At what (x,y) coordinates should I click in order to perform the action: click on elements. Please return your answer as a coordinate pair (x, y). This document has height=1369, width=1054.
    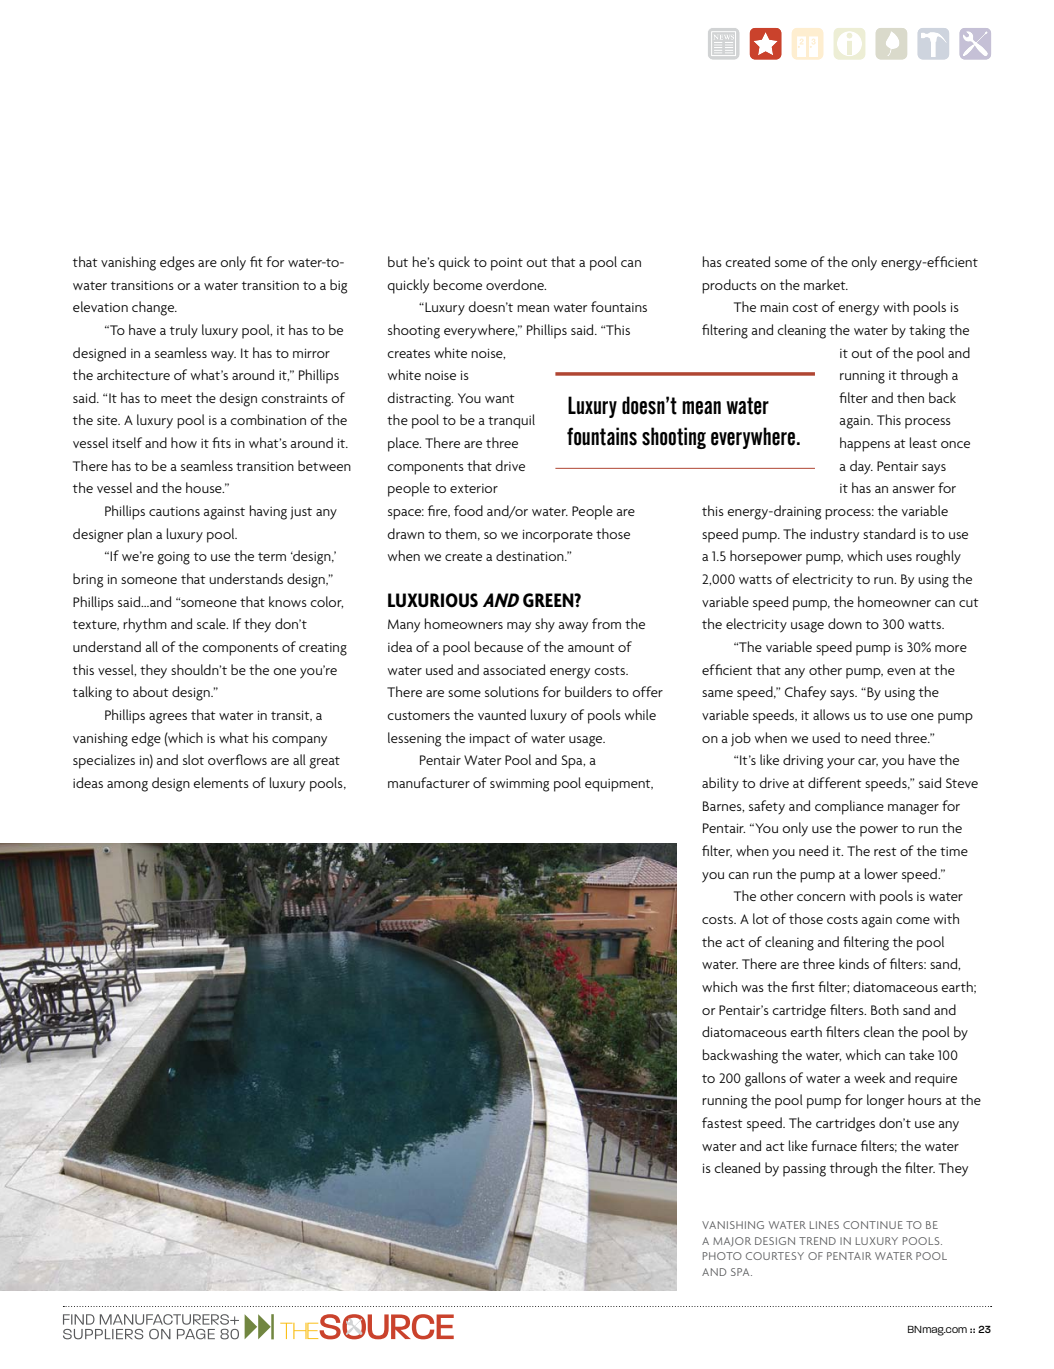
    Looking at the image, I should click on (221, 782).
